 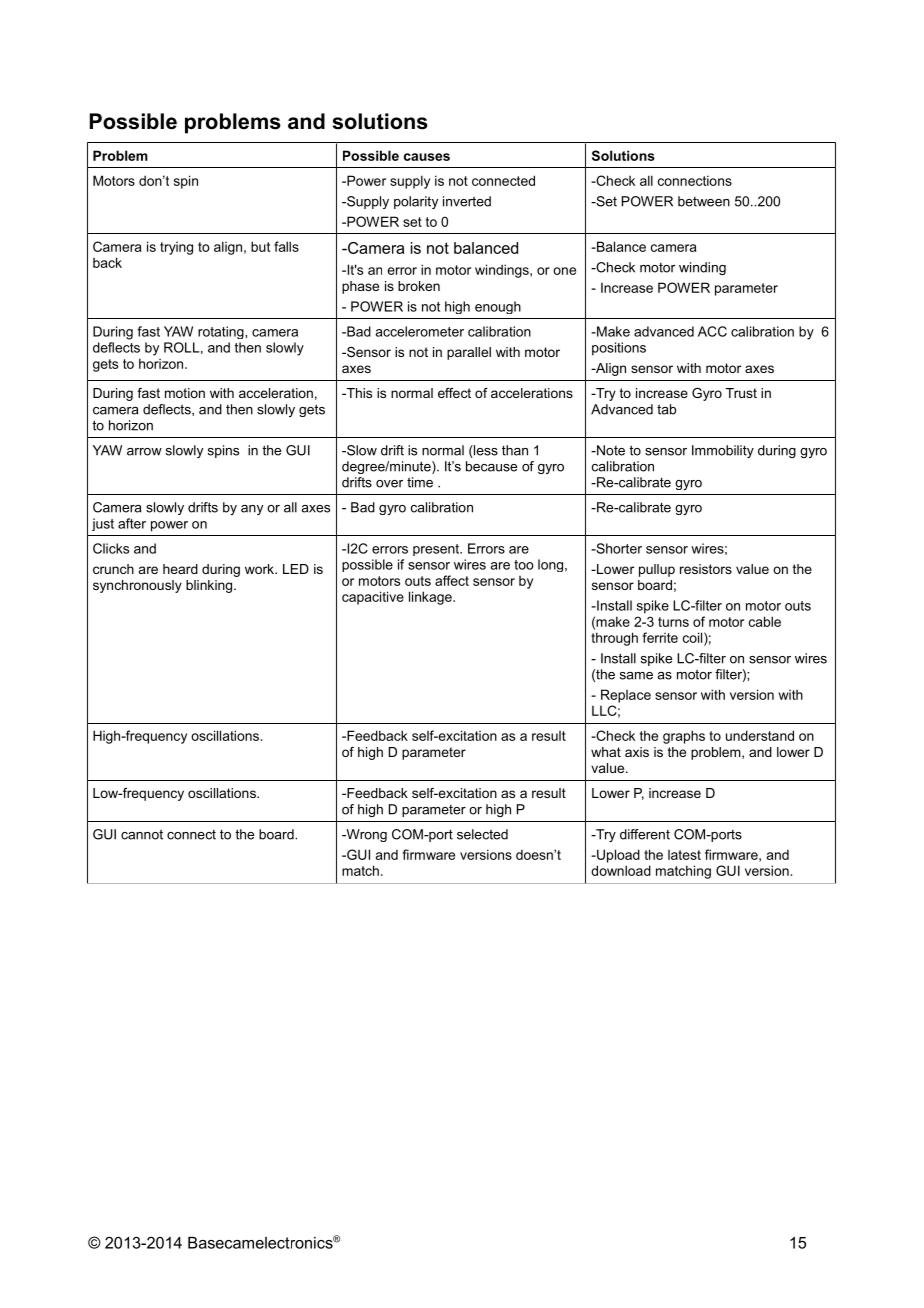 What do you see at coordinates (132, 523) in the screenshot?
I see `after` at bounding box center [132, 523].
